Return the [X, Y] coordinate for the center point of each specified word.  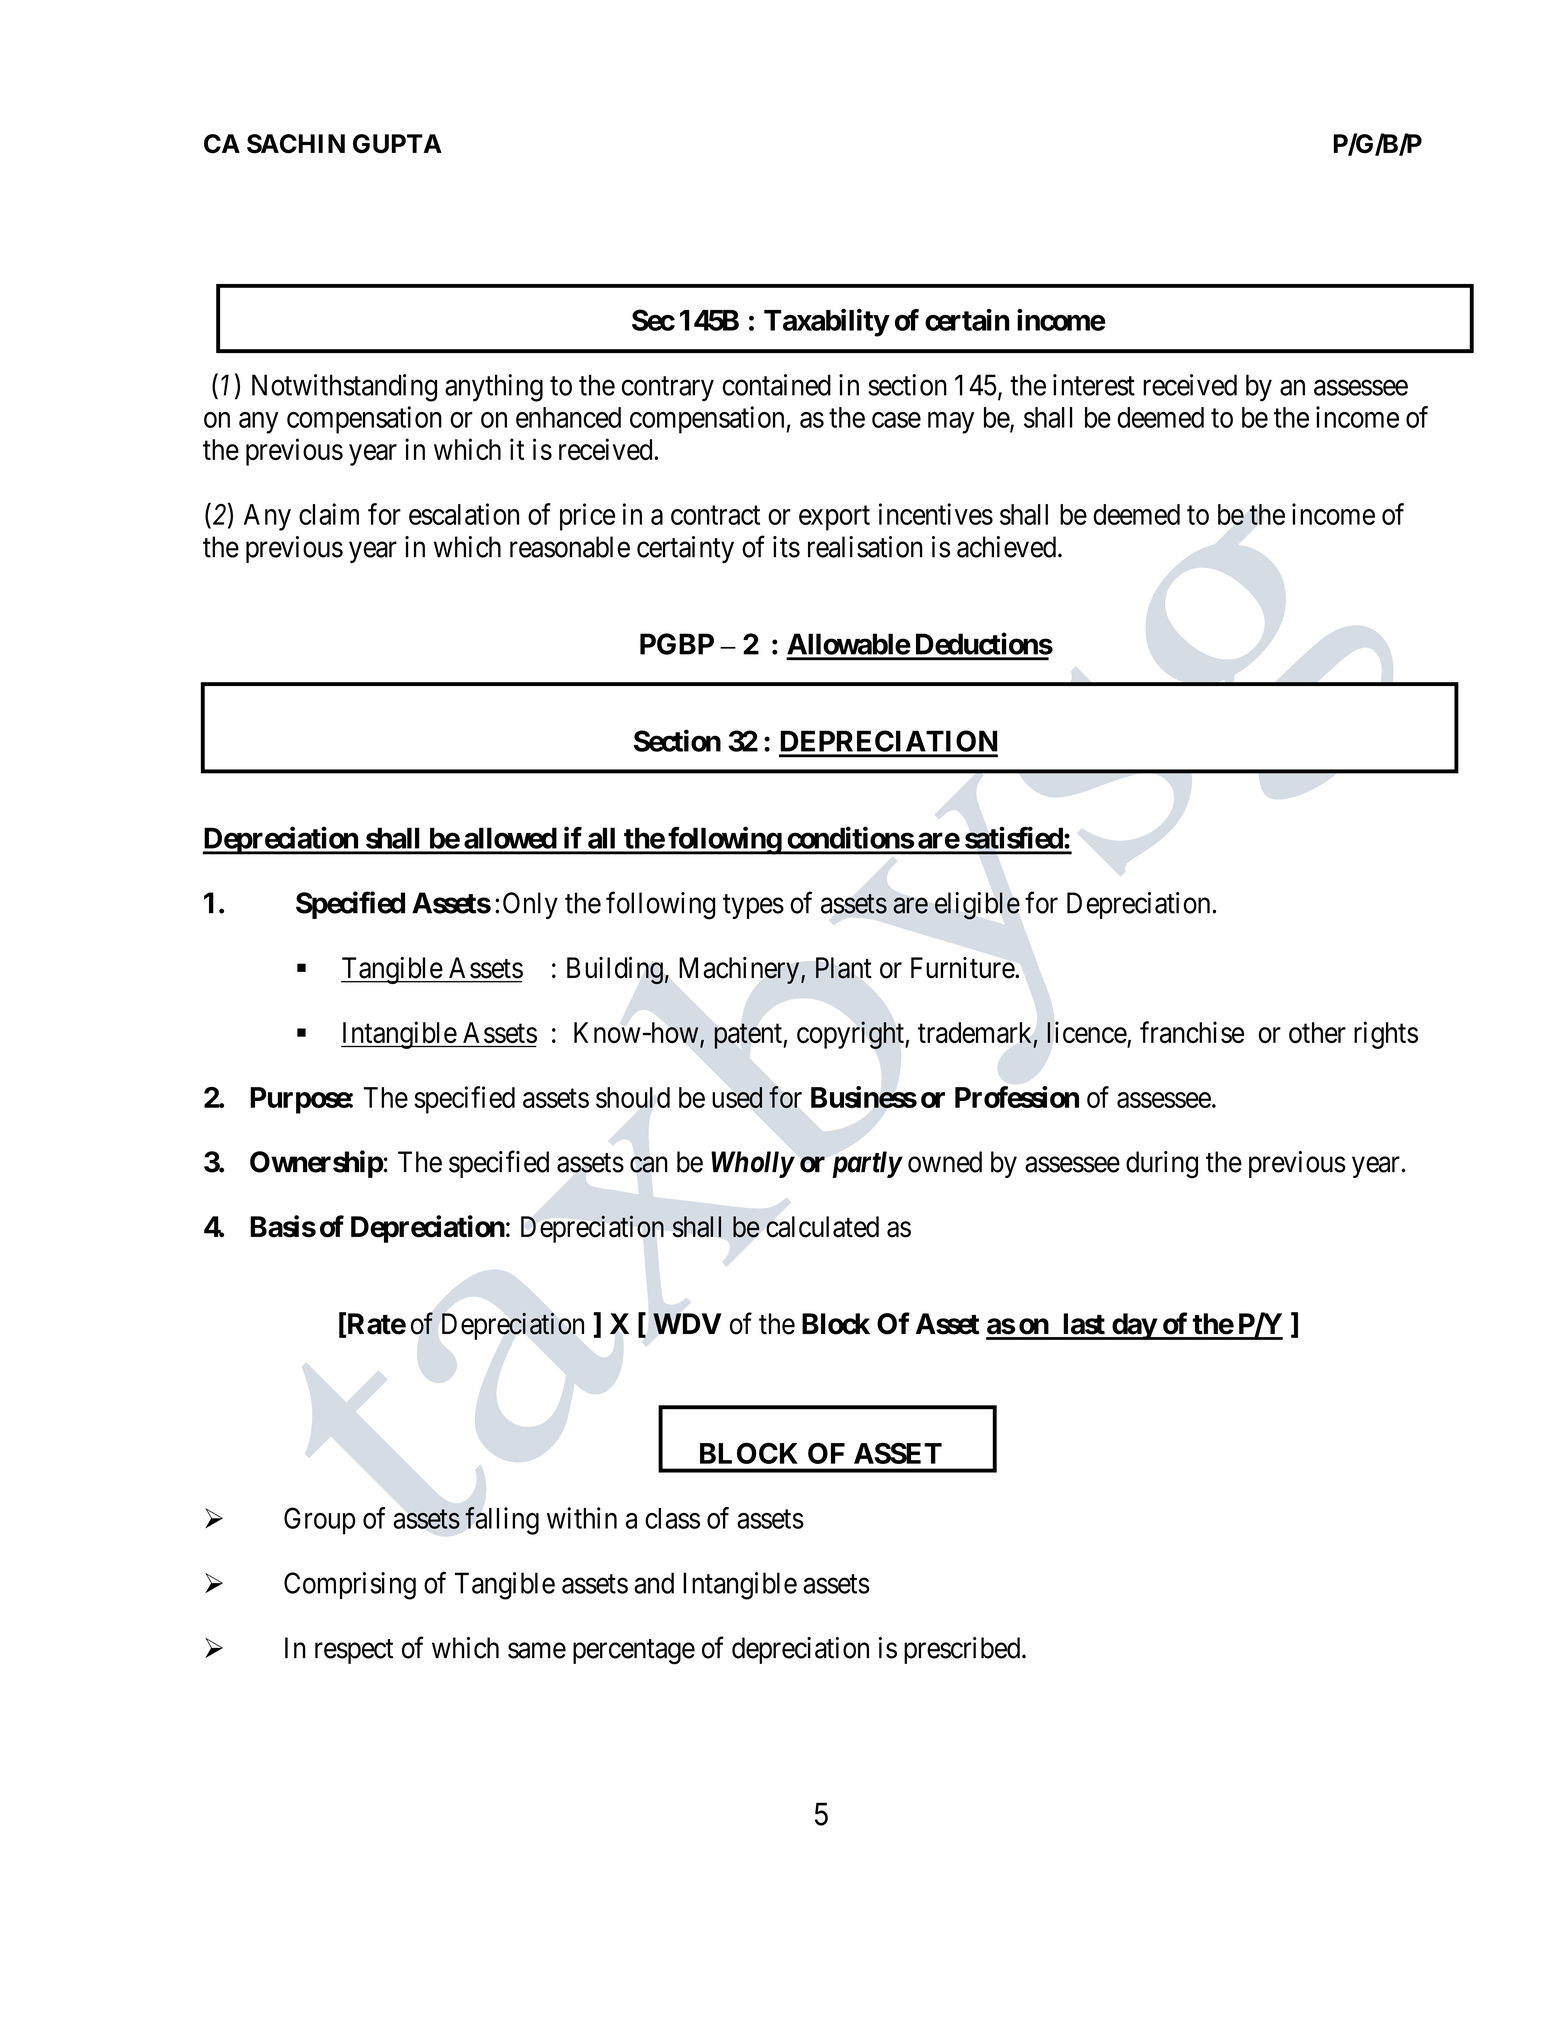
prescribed [963, 1650]
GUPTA [397, 144]
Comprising [350, 1586]
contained [777, 385]
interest [1094, 385]
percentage [634, 1652]
